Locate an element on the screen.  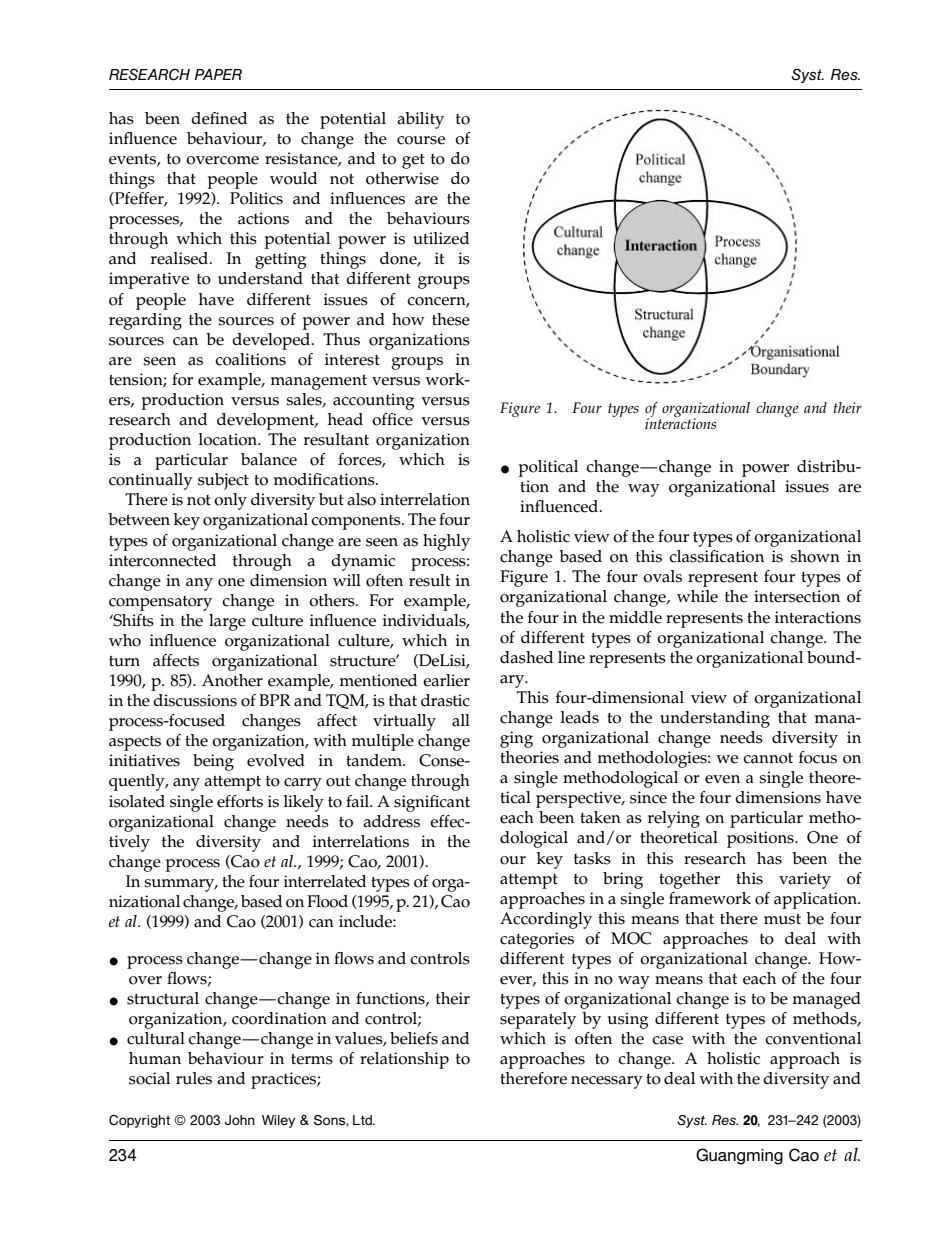
shown is located at coordinates (815, 556).
